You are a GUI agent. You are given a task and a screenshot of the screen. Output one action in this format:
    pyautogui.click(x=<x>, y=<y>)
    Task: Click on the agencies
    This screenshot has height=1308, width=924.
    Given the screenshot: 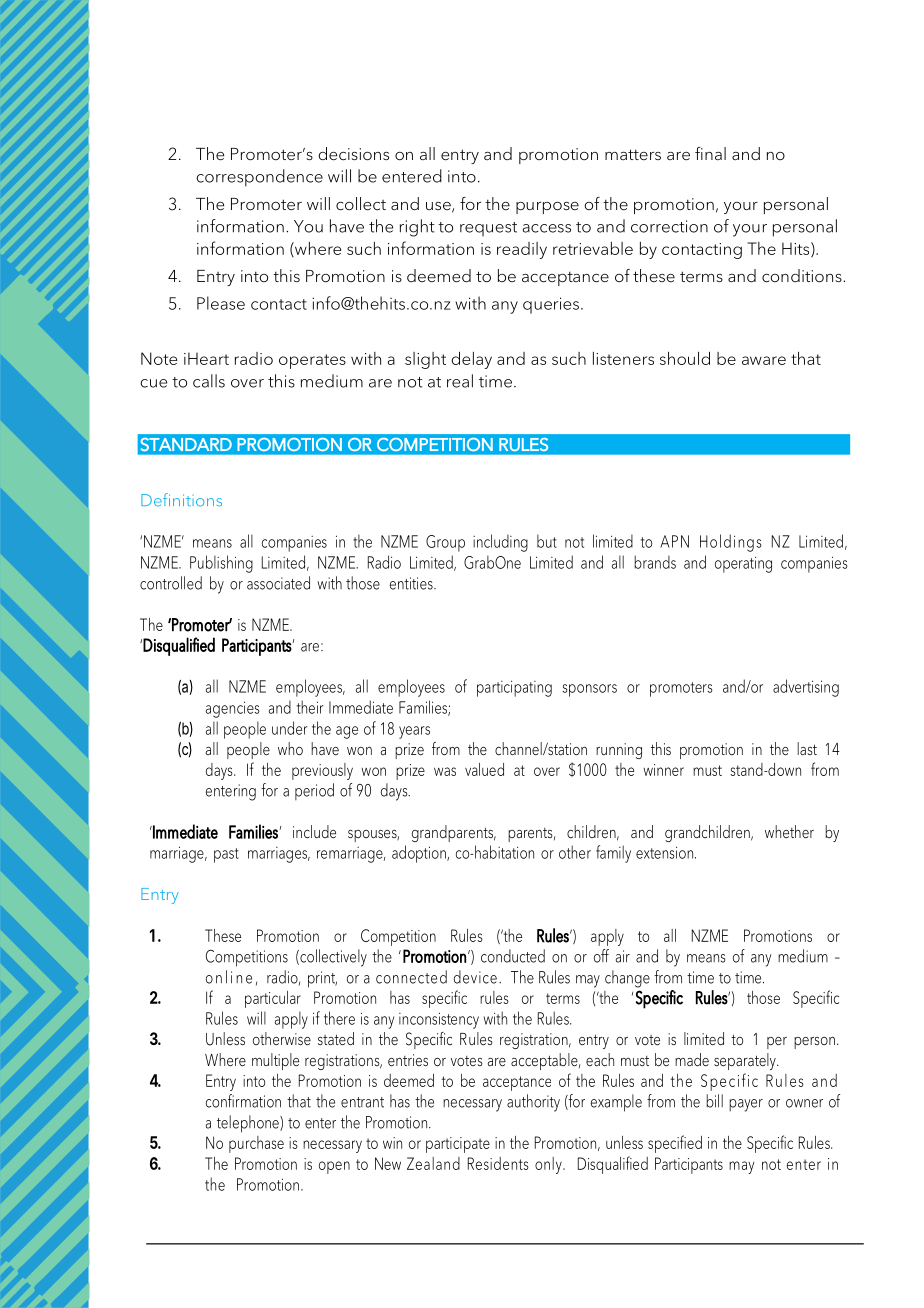 What is the action you would take?
    pyautogui.click(x=233, y=709)
